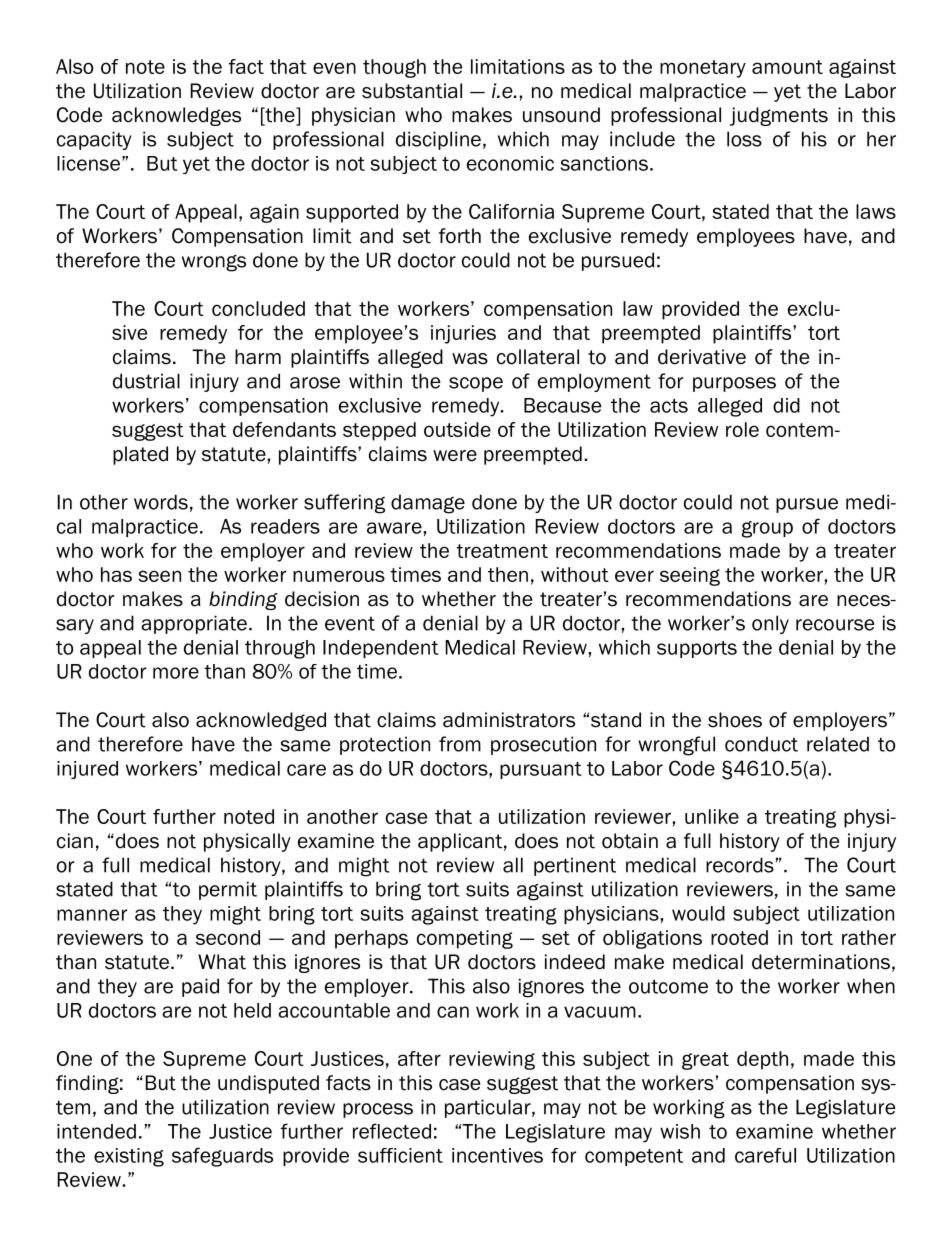 Image resolution: width=952 pixels, height=1233 pixels. What do you see at coordinates (176, 116) in the screenshot?
I see `acknowledges` at bounding box center [176, 116].
